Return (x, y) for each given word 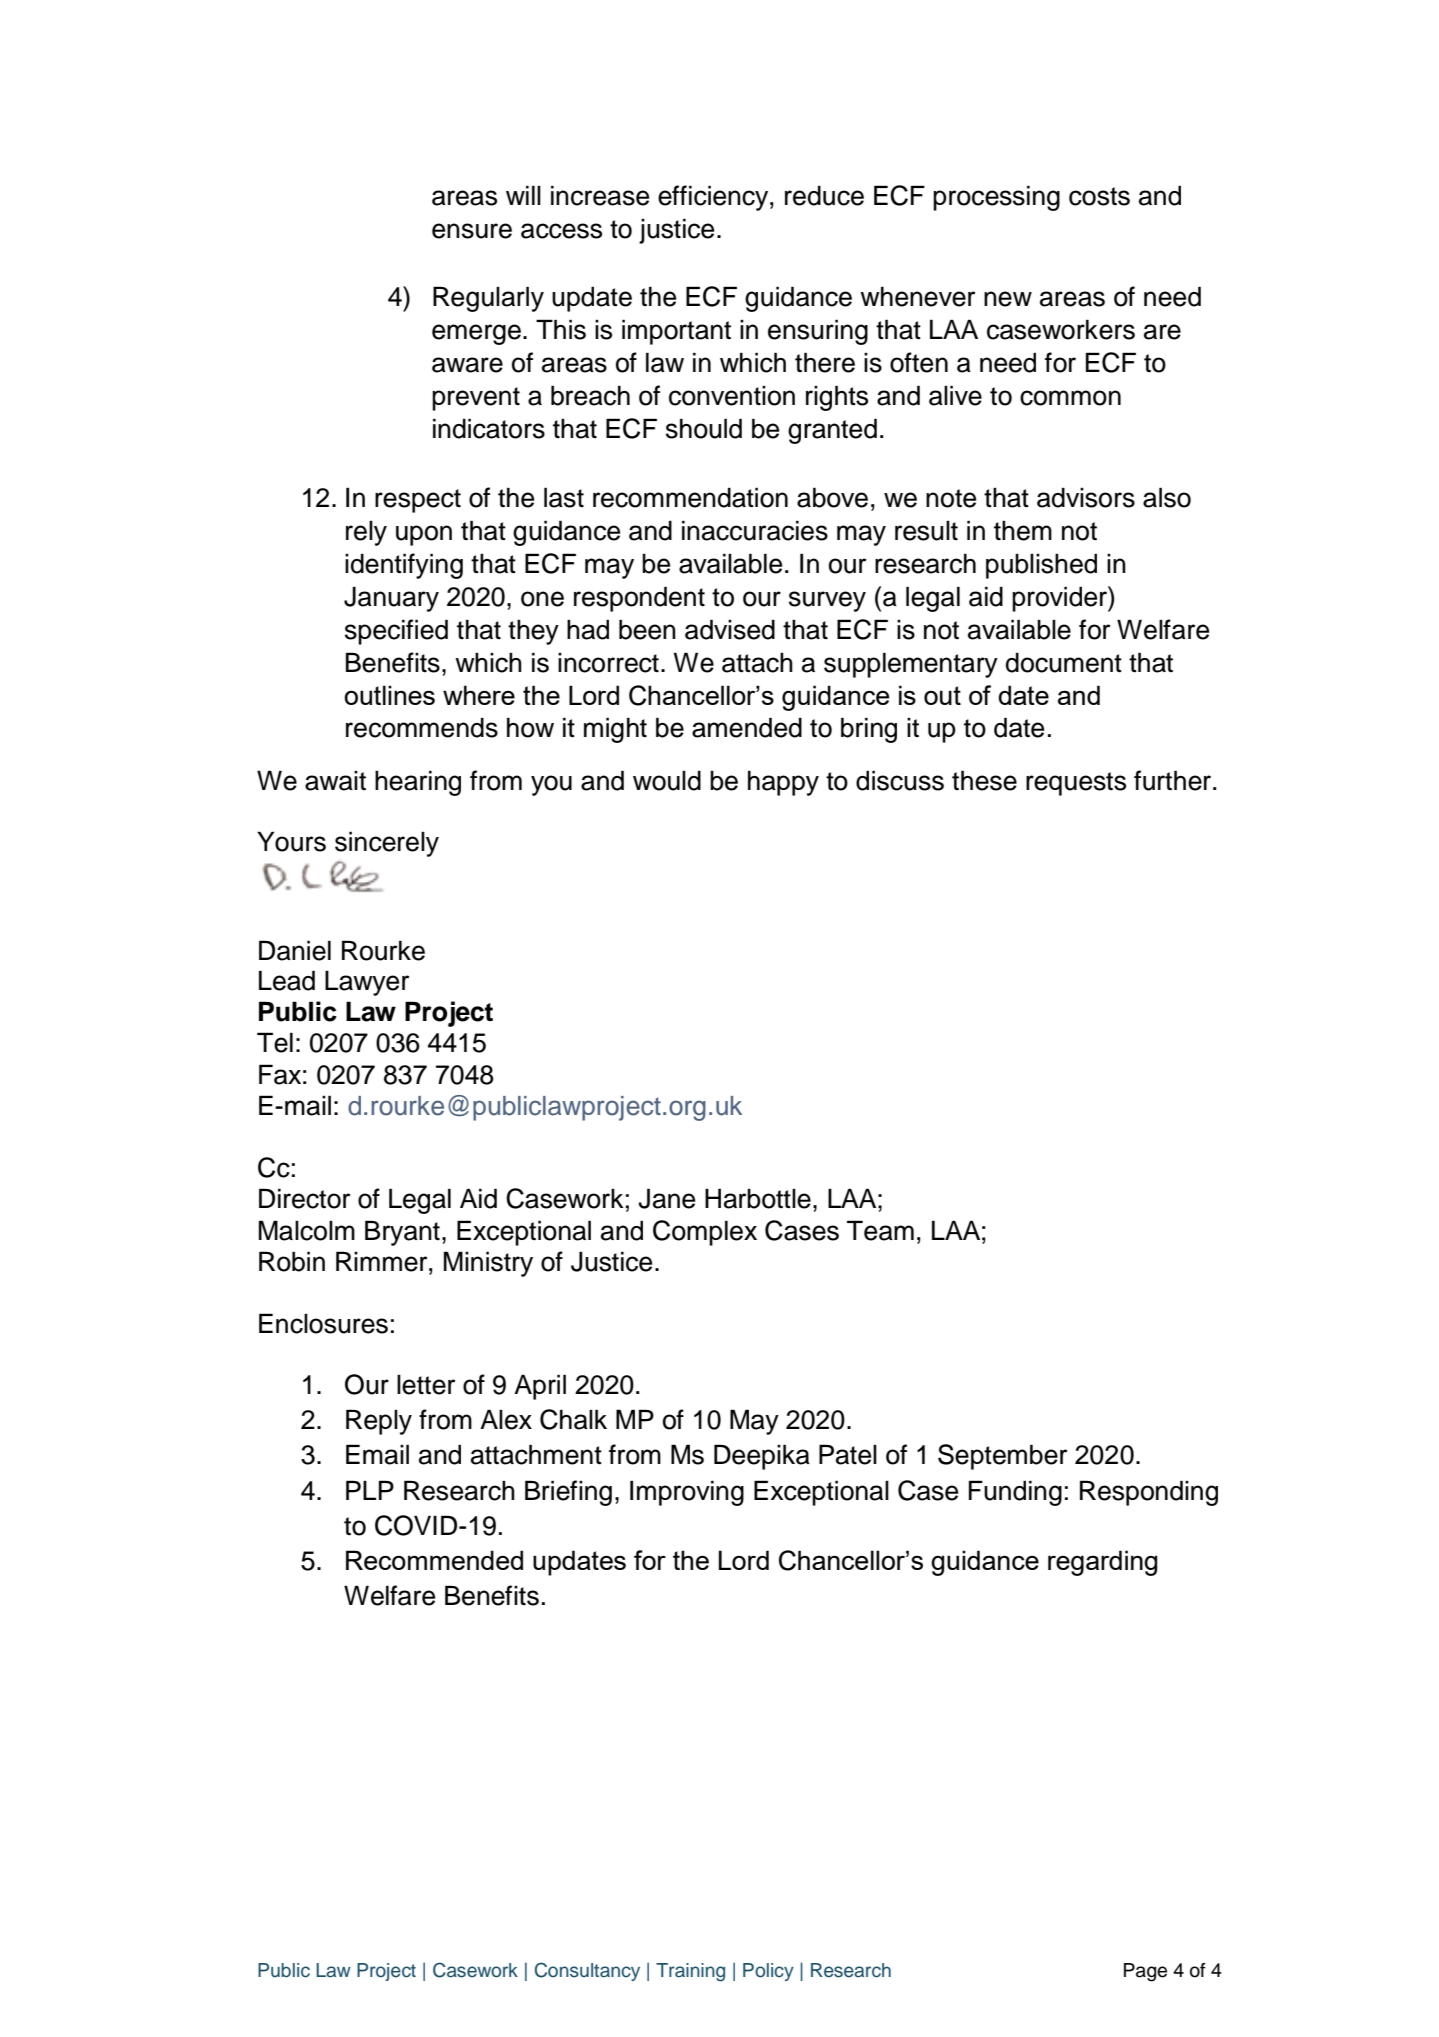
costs (1099, 196)
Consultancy (587, 1971)
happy (783, 783)
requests (1076, 784)
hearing (418, 783)
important (676, 332)
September (1002, 1457)
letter (426, 1385)
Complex (705, 1233)
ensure (472, 231)
